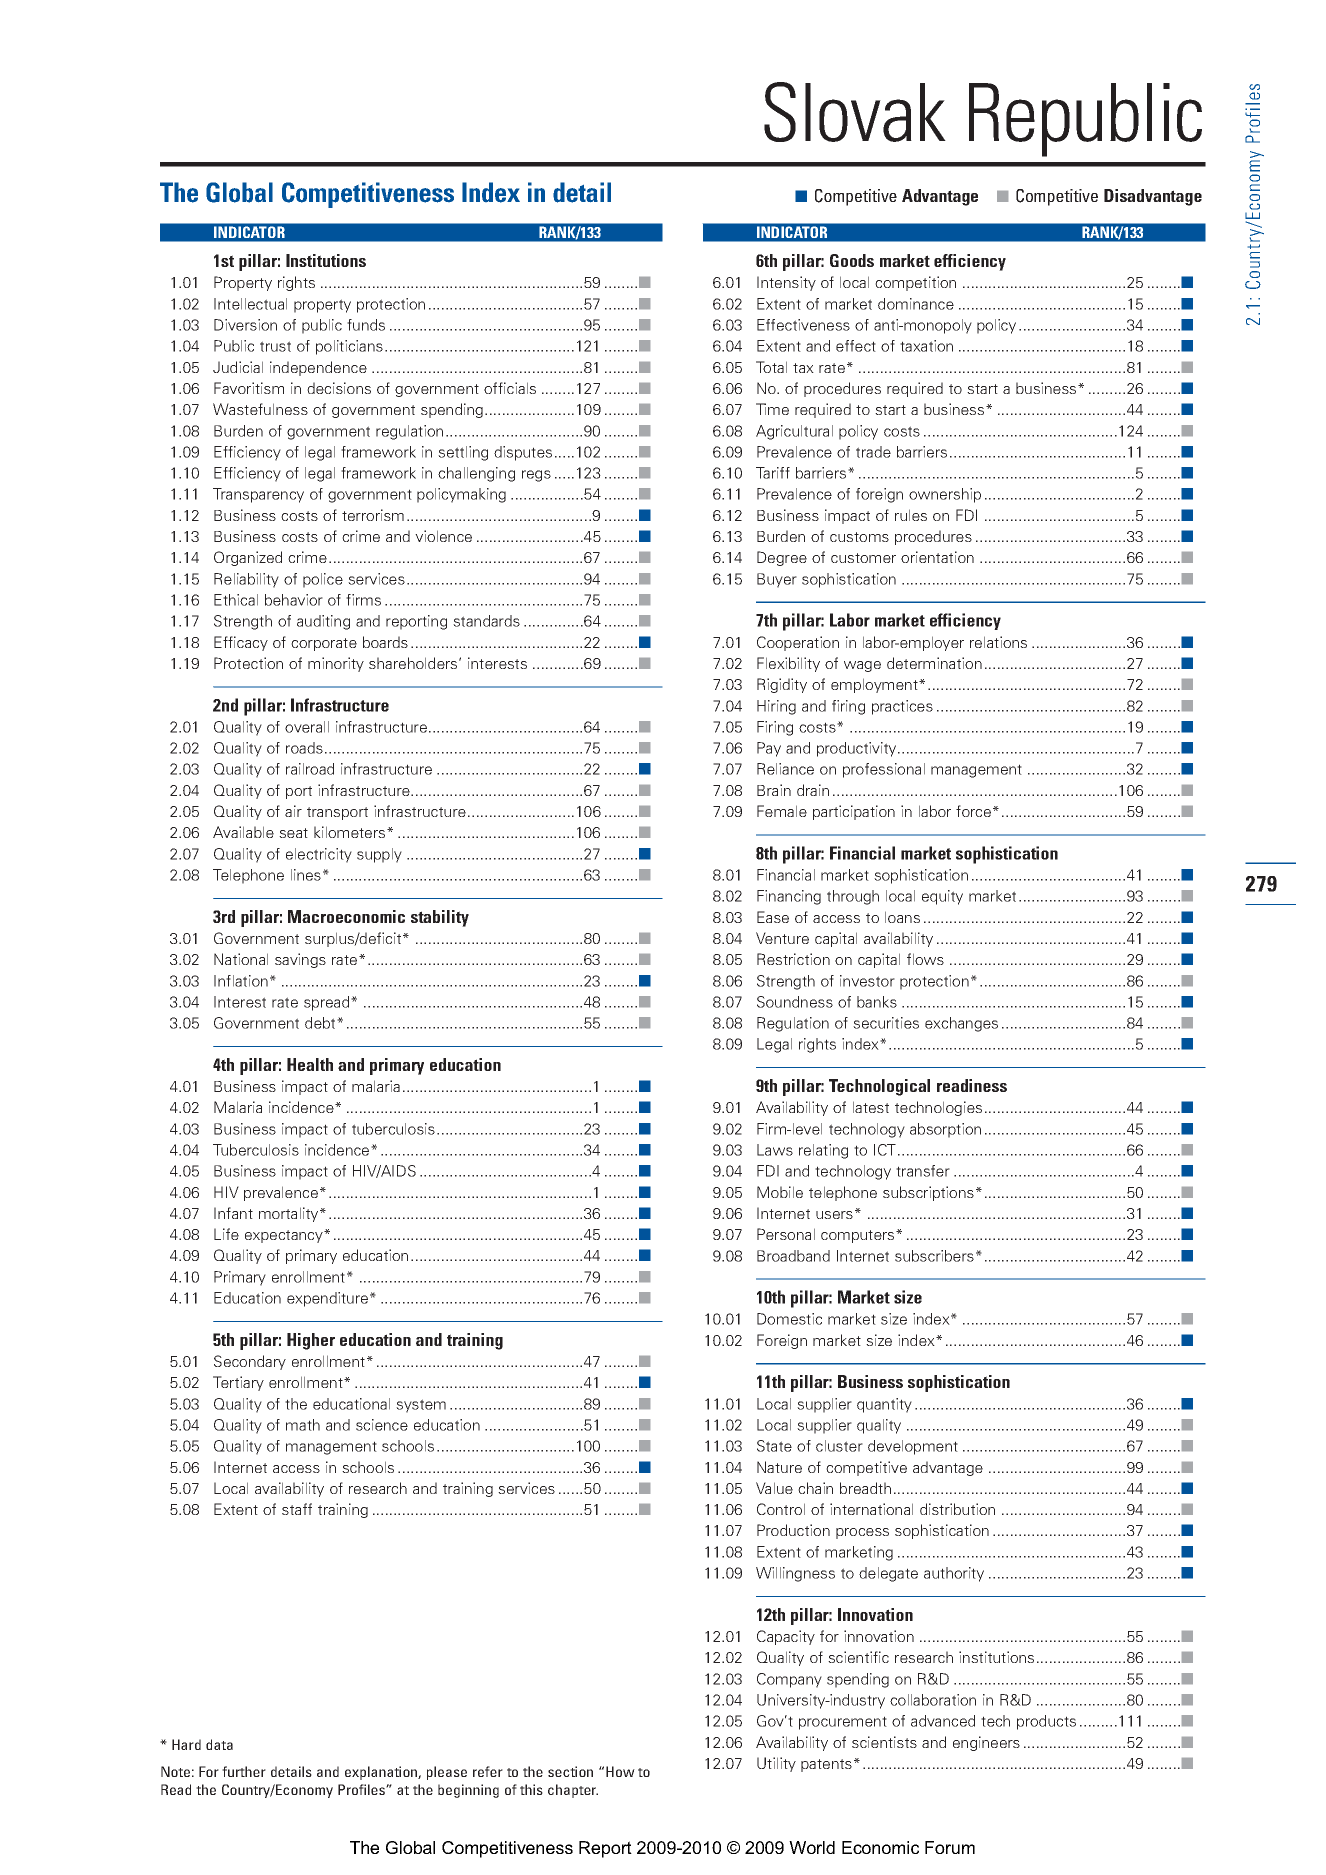  I want to click on Personal, so click(786, 1234).
